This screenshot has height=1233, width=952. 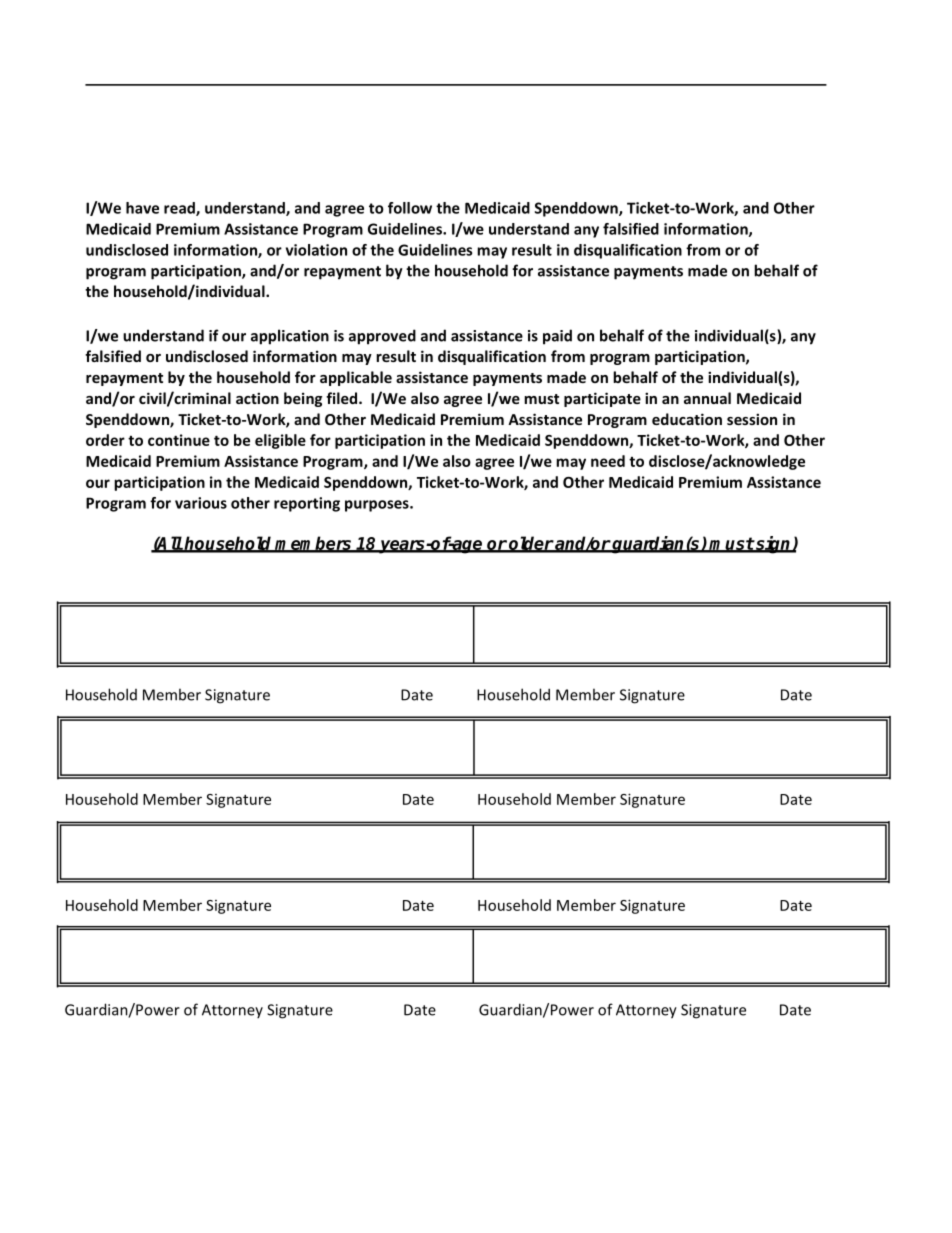 I want to click on need, so click(x=608, y=461).
